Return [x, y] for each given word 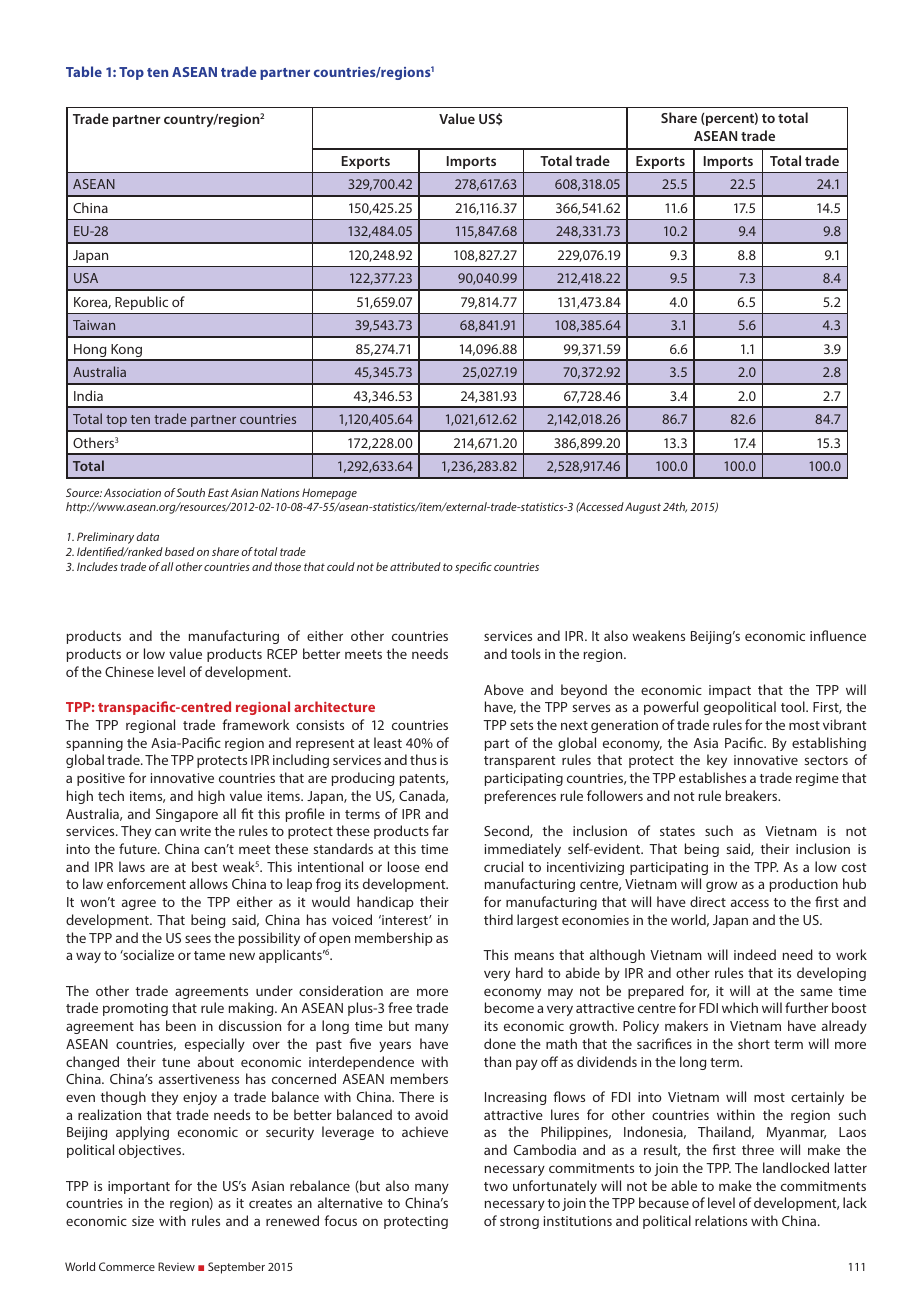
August [643, 508]
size [143, 1221]
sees [198, 939]
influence [838, 635]
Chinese [129, 671]
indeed [755, 954]
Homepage [329, 494]
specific [473, 568]
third [498, 919]
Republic [141, 303]
